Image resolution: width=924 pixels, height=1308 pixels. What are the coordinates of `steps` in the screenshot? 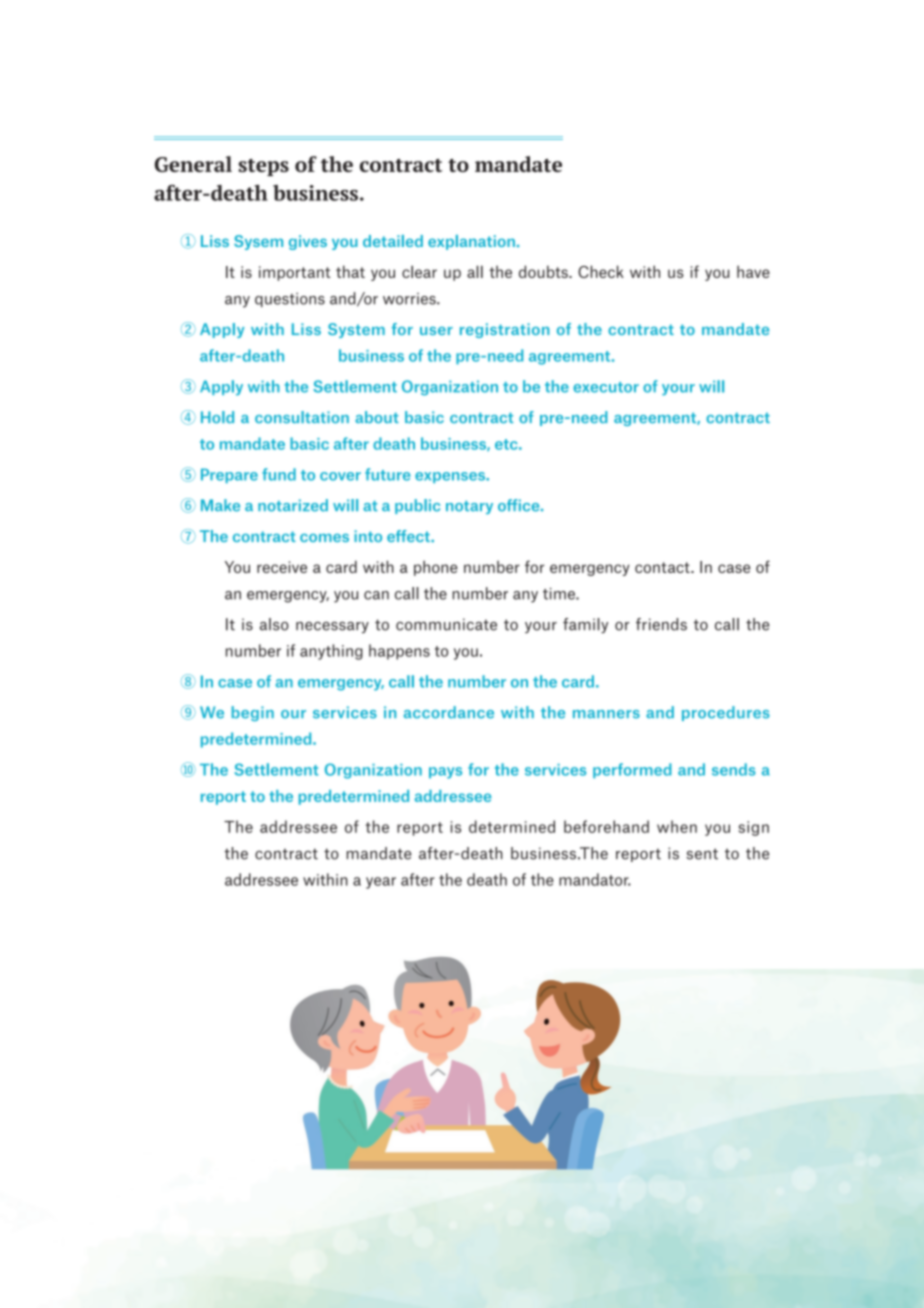 It's located at (263, 167).
